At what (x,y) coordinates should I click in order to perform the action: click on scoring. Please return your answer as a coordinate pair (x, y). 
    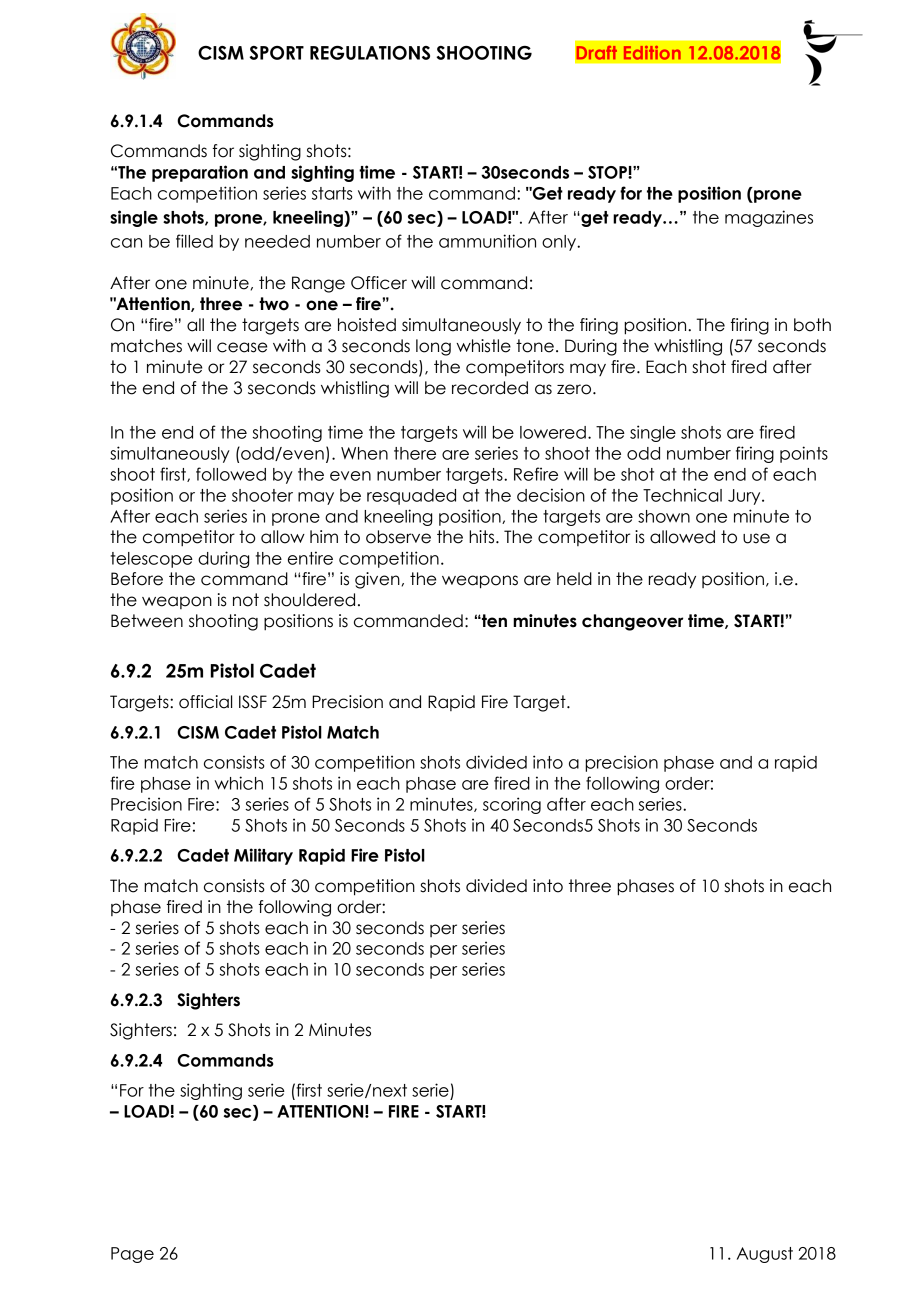
    Looking at the image, I should click on (512, 805).
